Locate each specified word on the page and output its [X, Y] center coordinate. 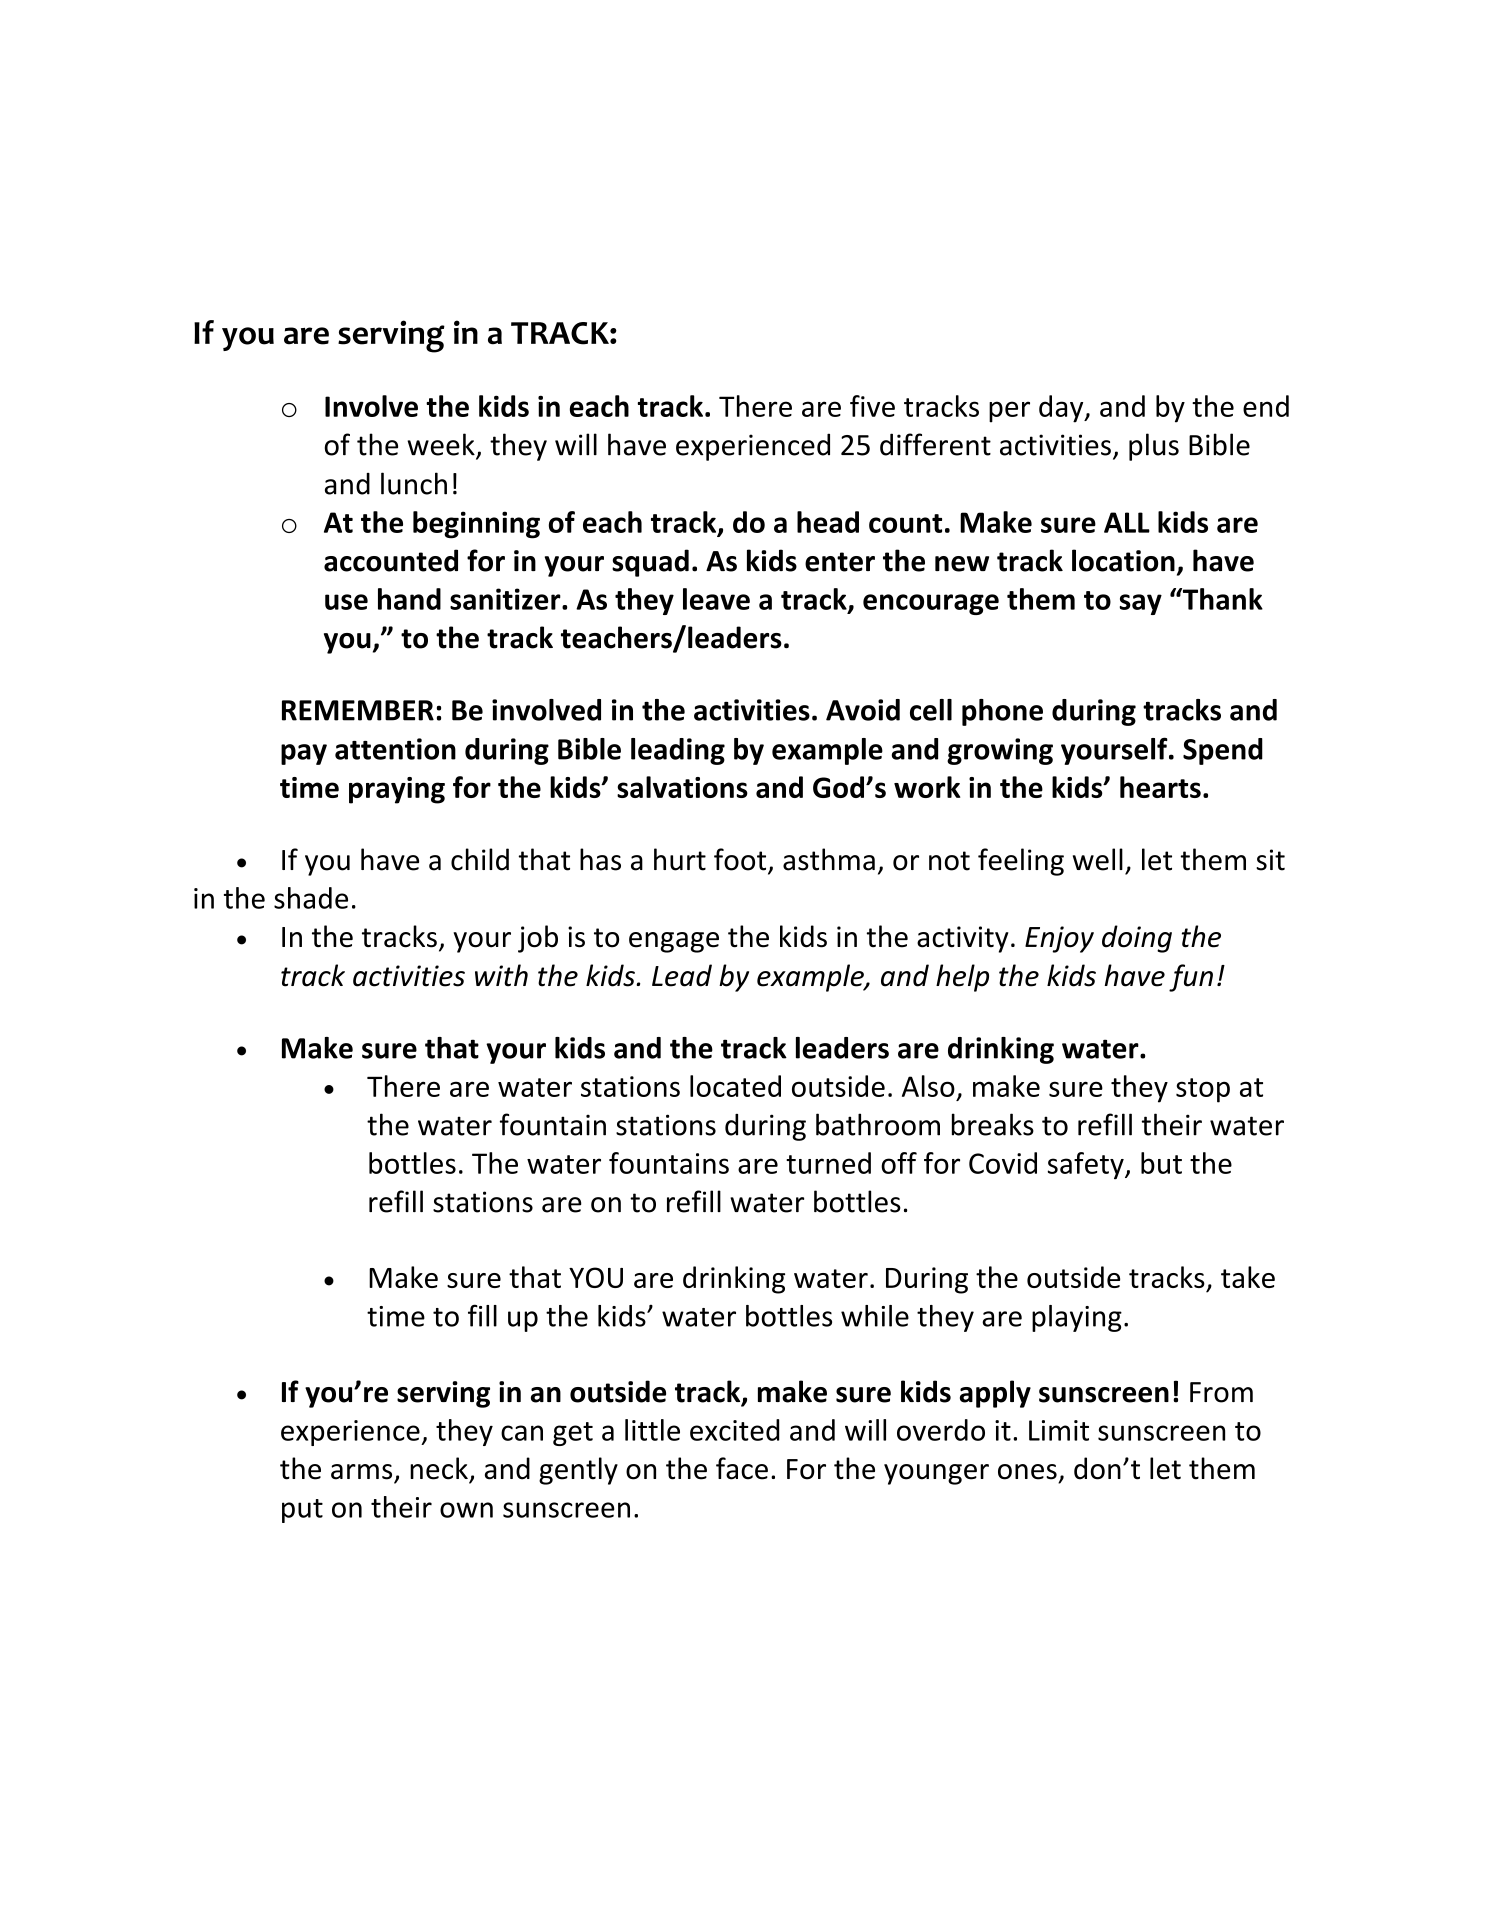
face [742, 1468]
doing [1137, 939]
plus [1154, 447]
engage [674, 942]
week [442, 445]
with [501, 975]
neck [440, 1469]
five [872, 406]
